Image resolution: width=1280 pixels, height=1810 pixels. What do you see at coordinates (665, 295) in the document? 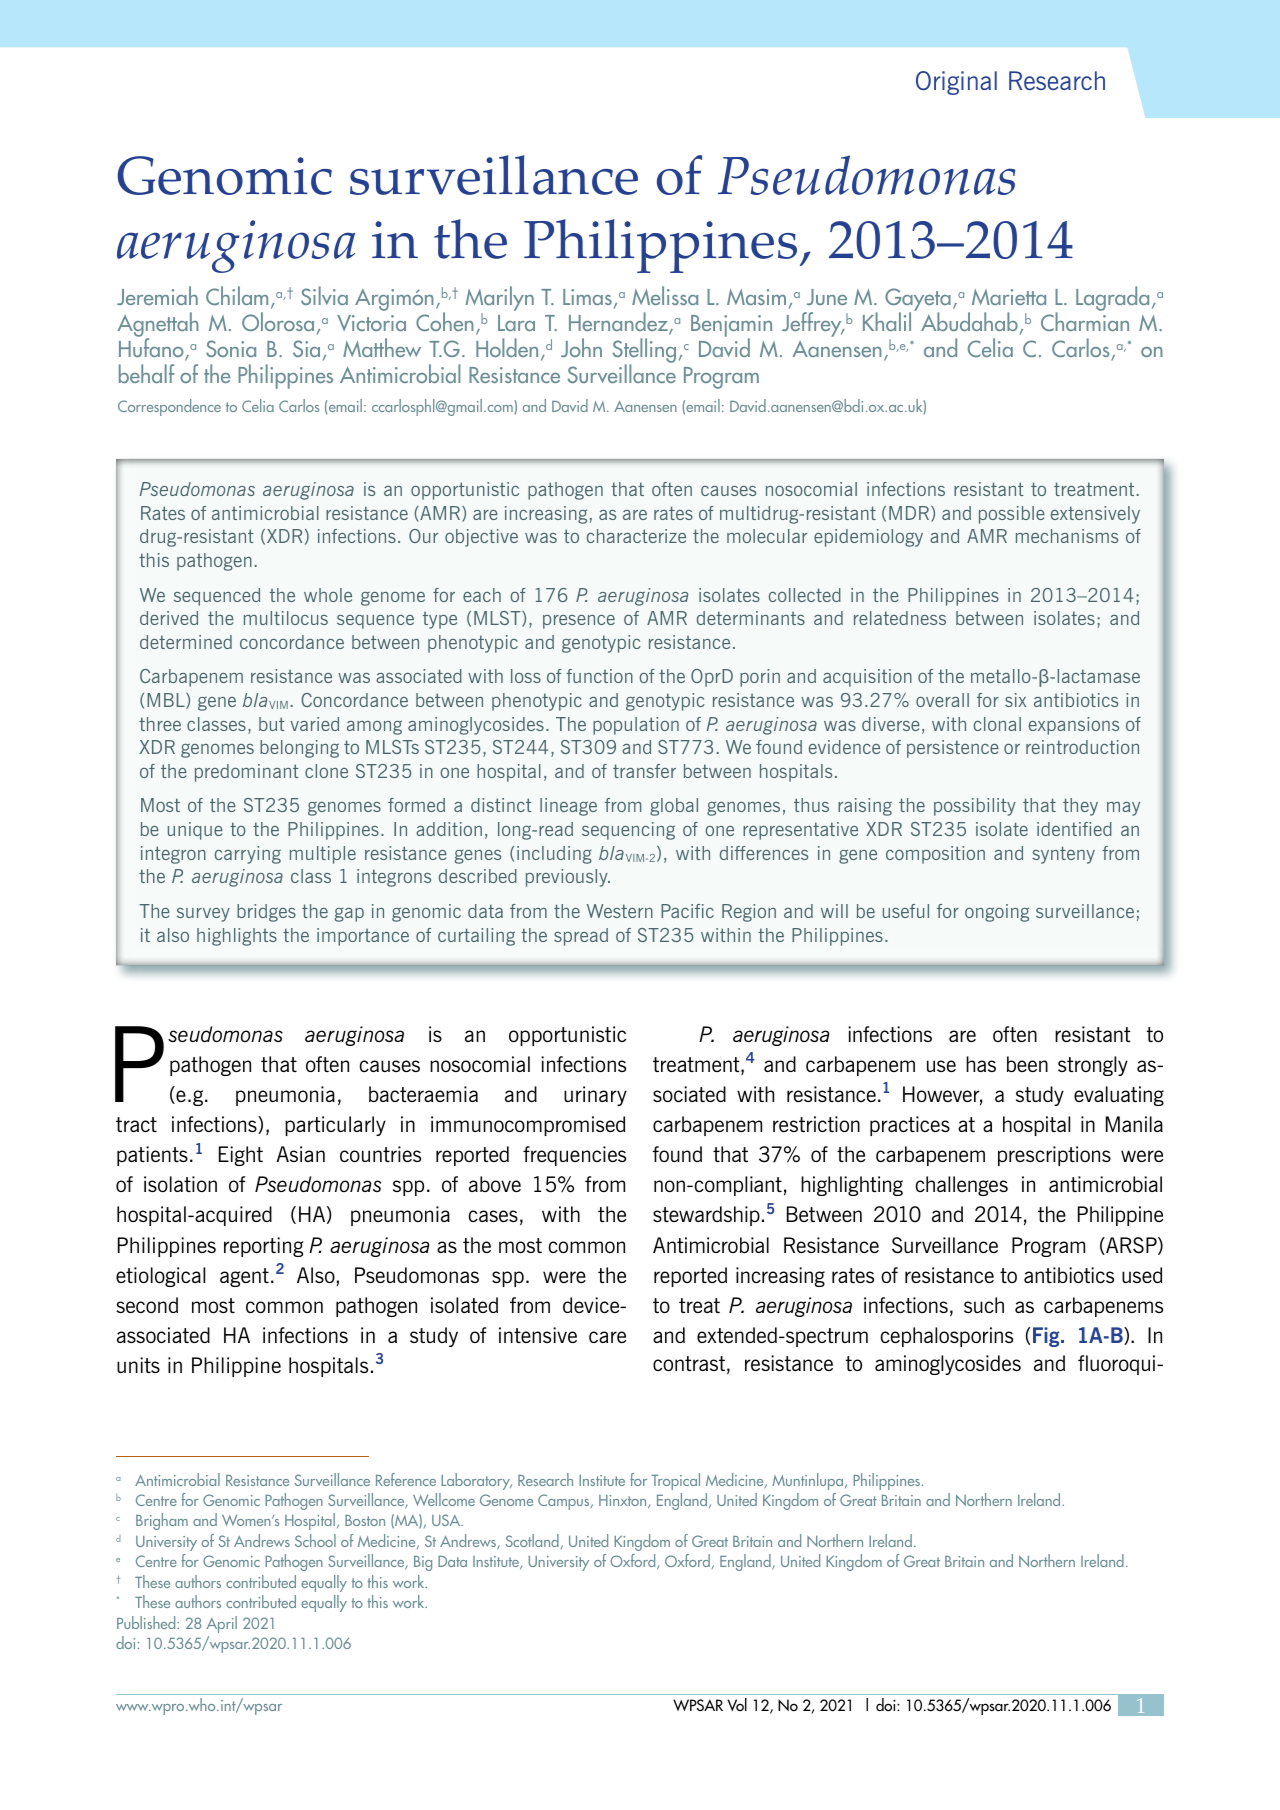
I see `Melissa` at bounding box center [665, 295].
